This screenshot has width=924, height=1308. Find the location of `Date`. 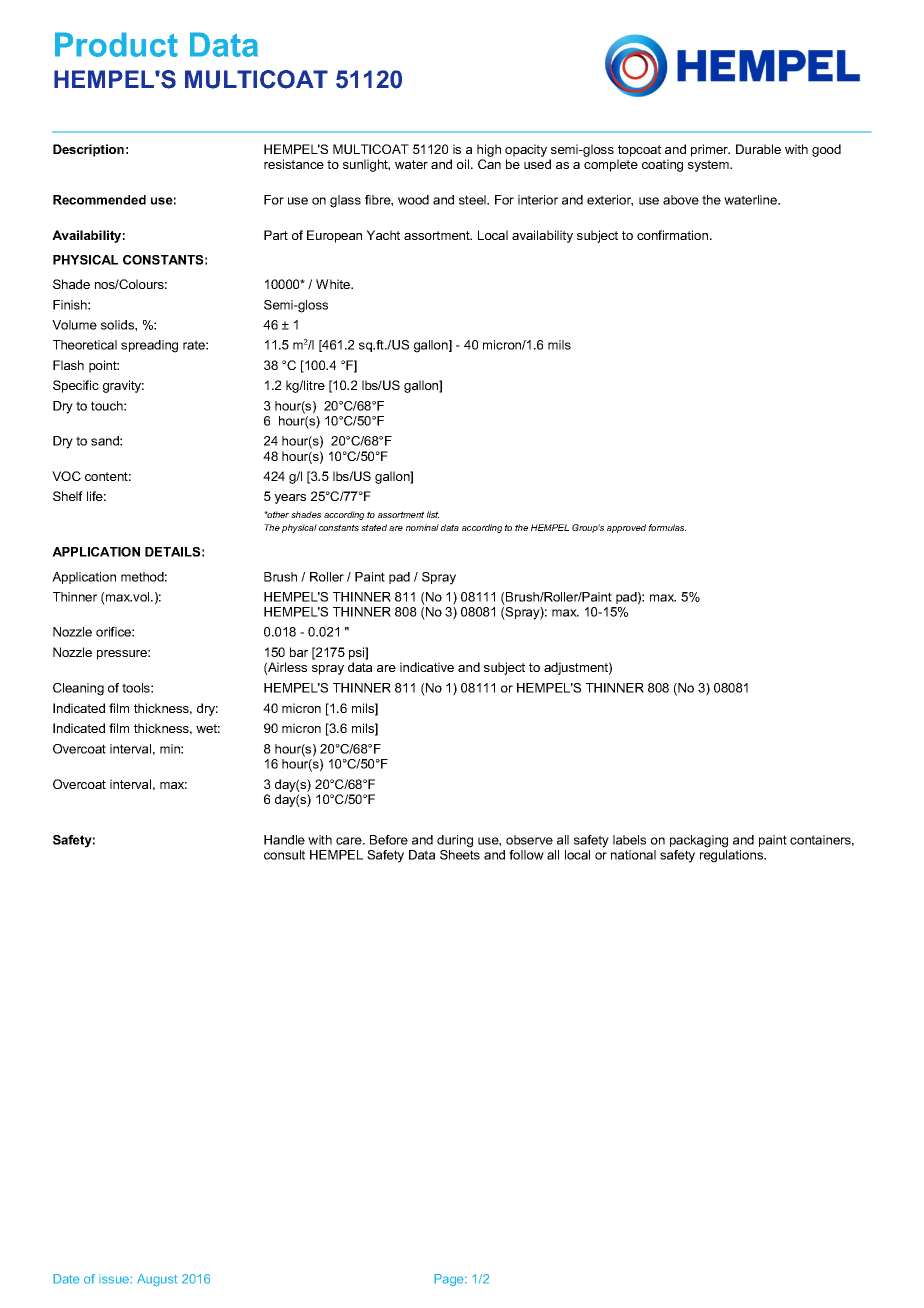

Date is located at coordinates (66, 1279).
